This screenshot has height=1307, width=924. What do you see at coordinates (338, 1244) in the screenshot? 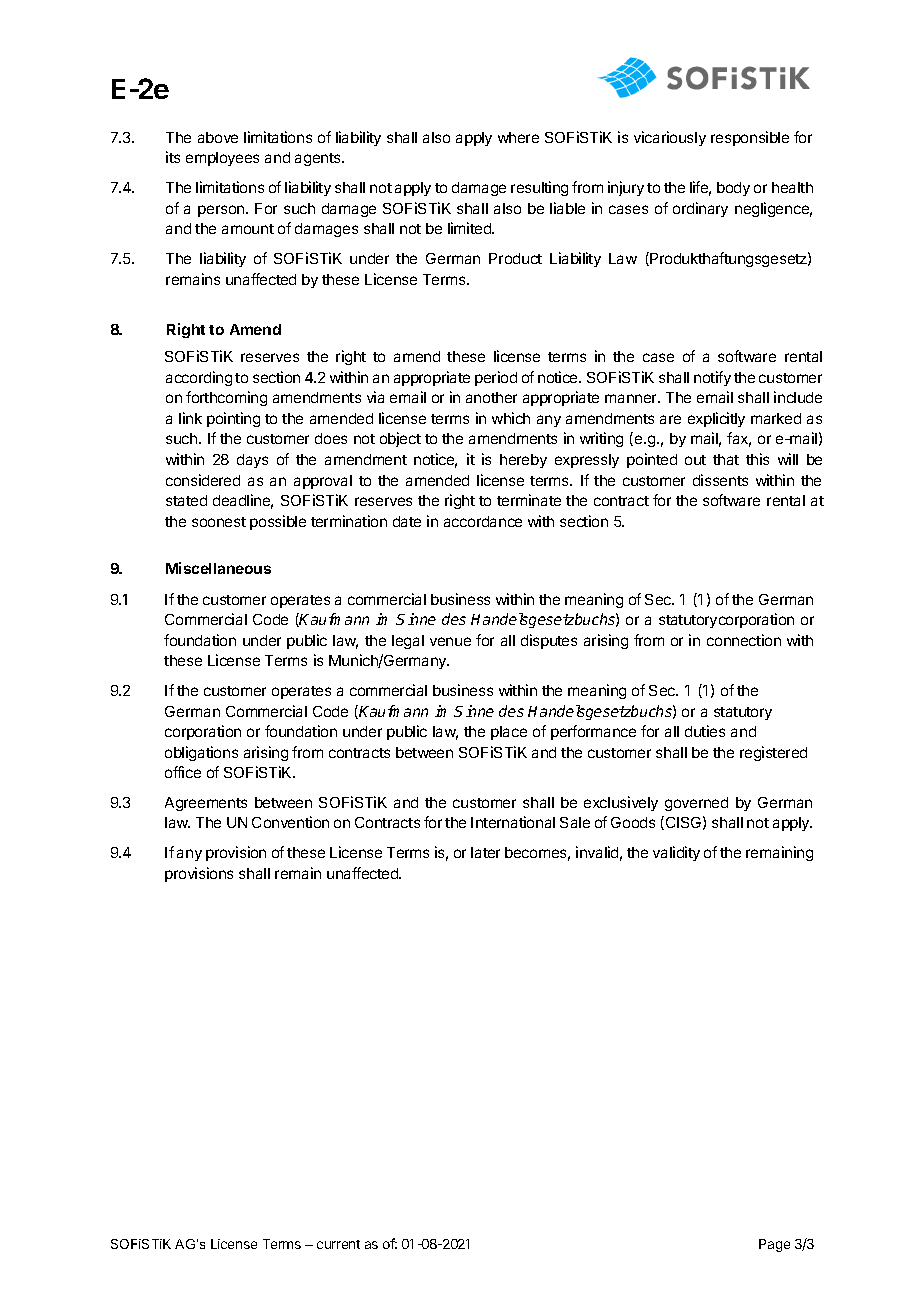
I see `current` at bounding box center [338, 1244].
